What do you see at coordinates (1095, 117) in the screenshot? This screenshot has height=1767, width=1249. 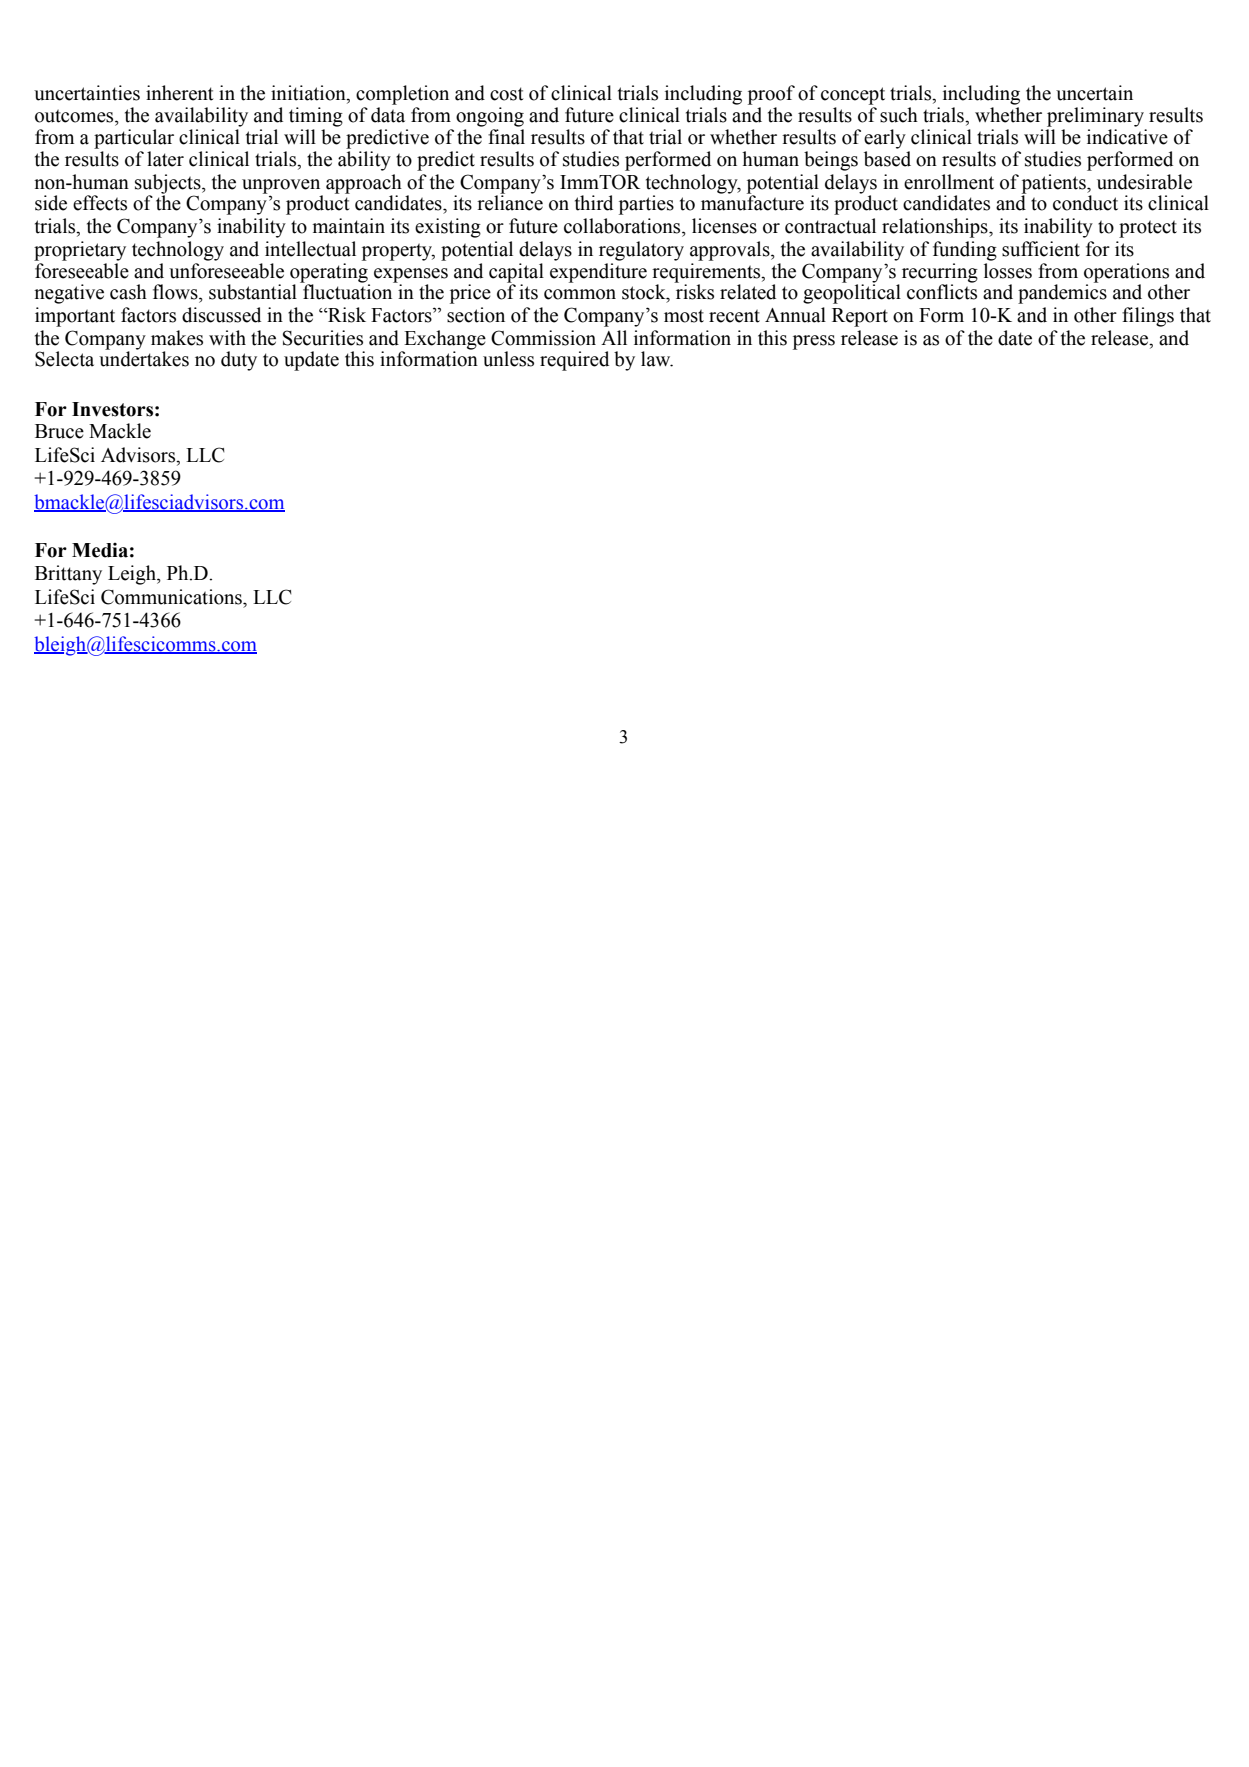 I see `preliminary` at bounding box center [1095, 117].
